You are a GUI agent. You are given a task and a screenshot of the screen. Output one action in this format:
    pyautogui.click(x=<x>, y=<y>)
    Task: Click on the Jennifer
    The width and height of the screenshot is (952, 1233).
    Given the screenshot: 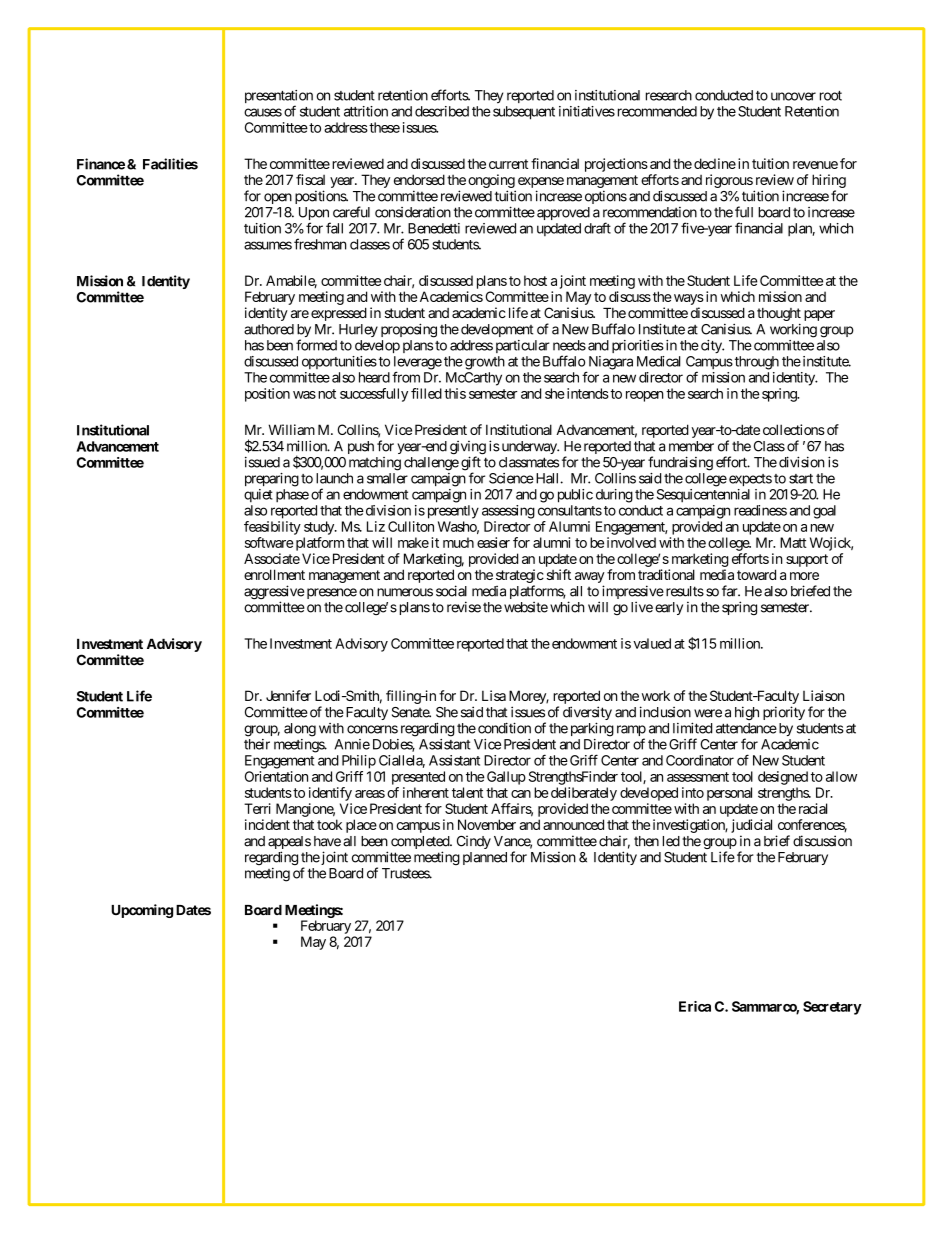 What is the action you would take?
    pyautogui.click(x=288, y=695)
